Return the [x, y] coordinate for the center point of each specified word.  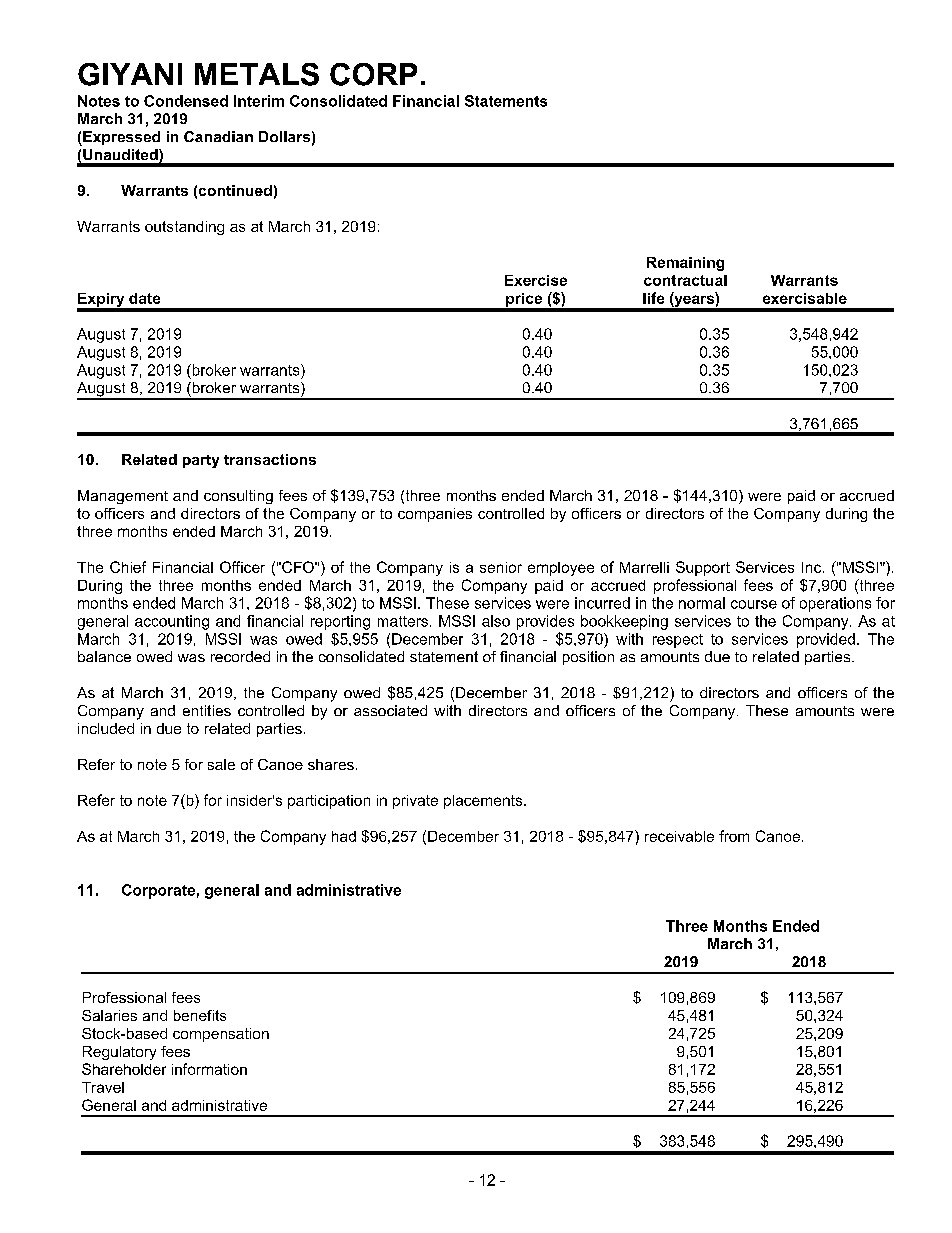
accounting [172, 622]
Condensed [186, 101]
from [734, 836]
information [209, 1069]
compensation [221, 1035]
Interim [259, 101]
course [754, 604]
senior [501, 567]
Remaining [685, 264]
